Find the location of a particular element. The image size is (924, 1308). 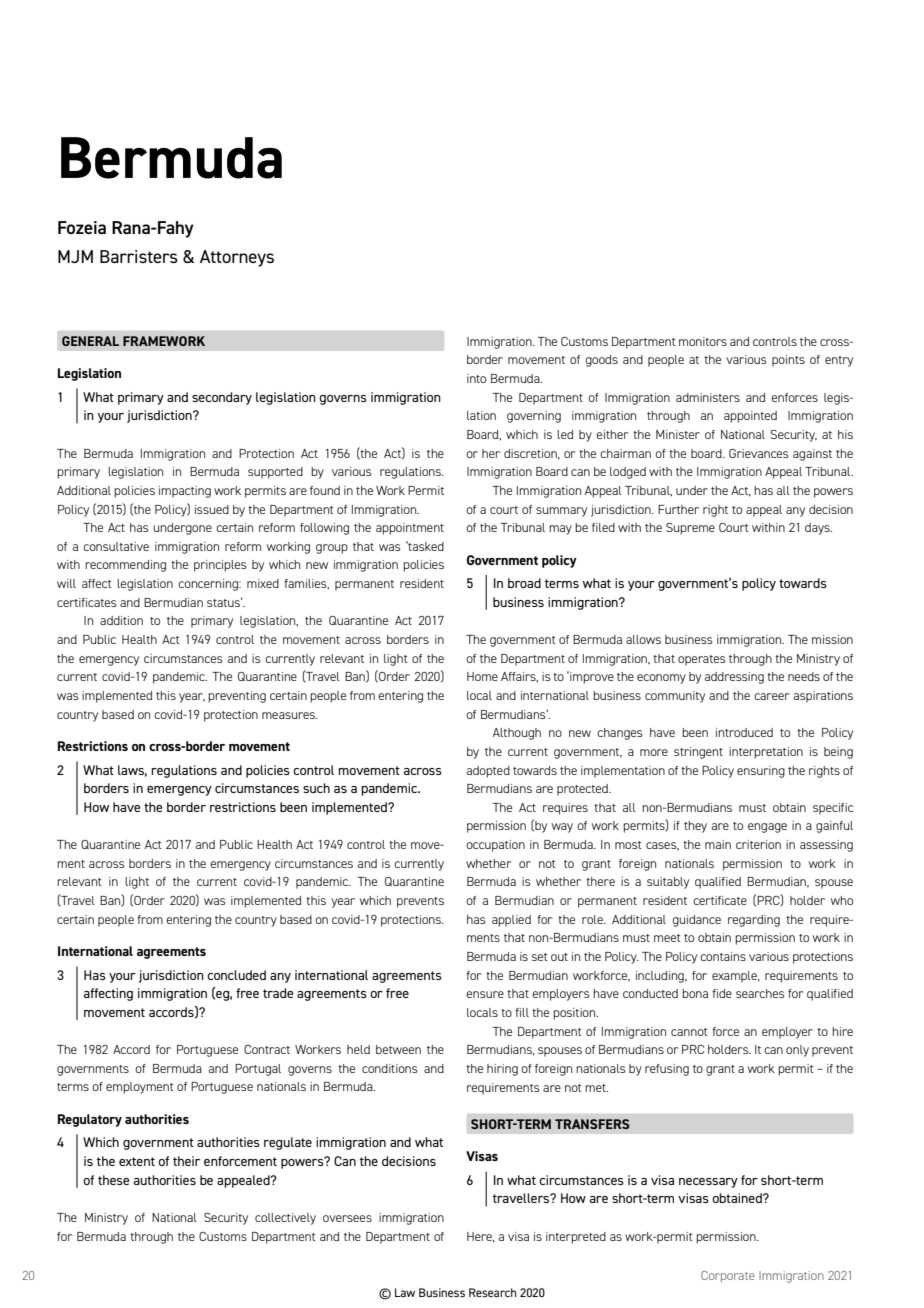

Attorneys is located at coordinates (237, 258).
